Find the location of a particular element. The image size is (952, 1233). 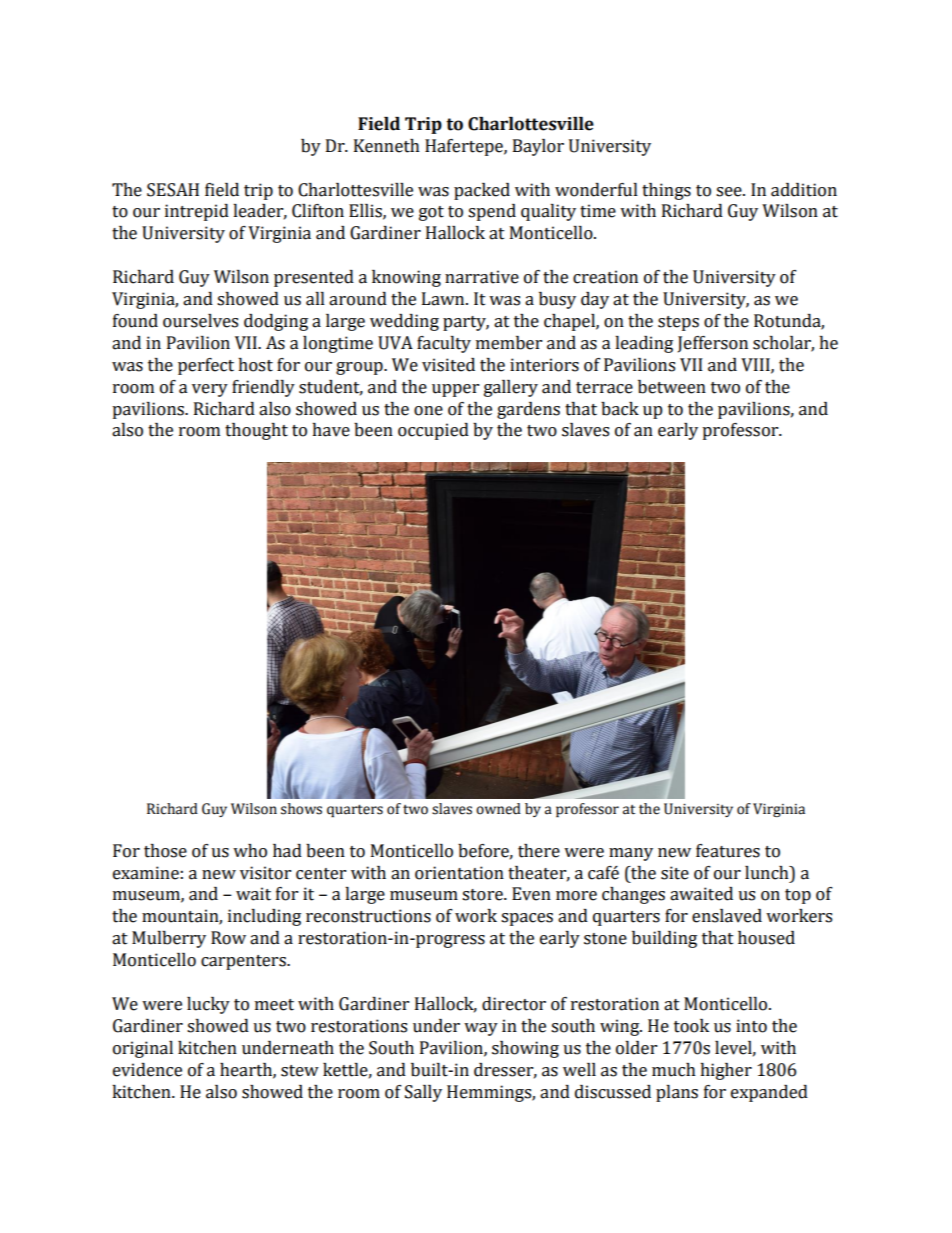

intrepid is located at coordinates (197, 212).
